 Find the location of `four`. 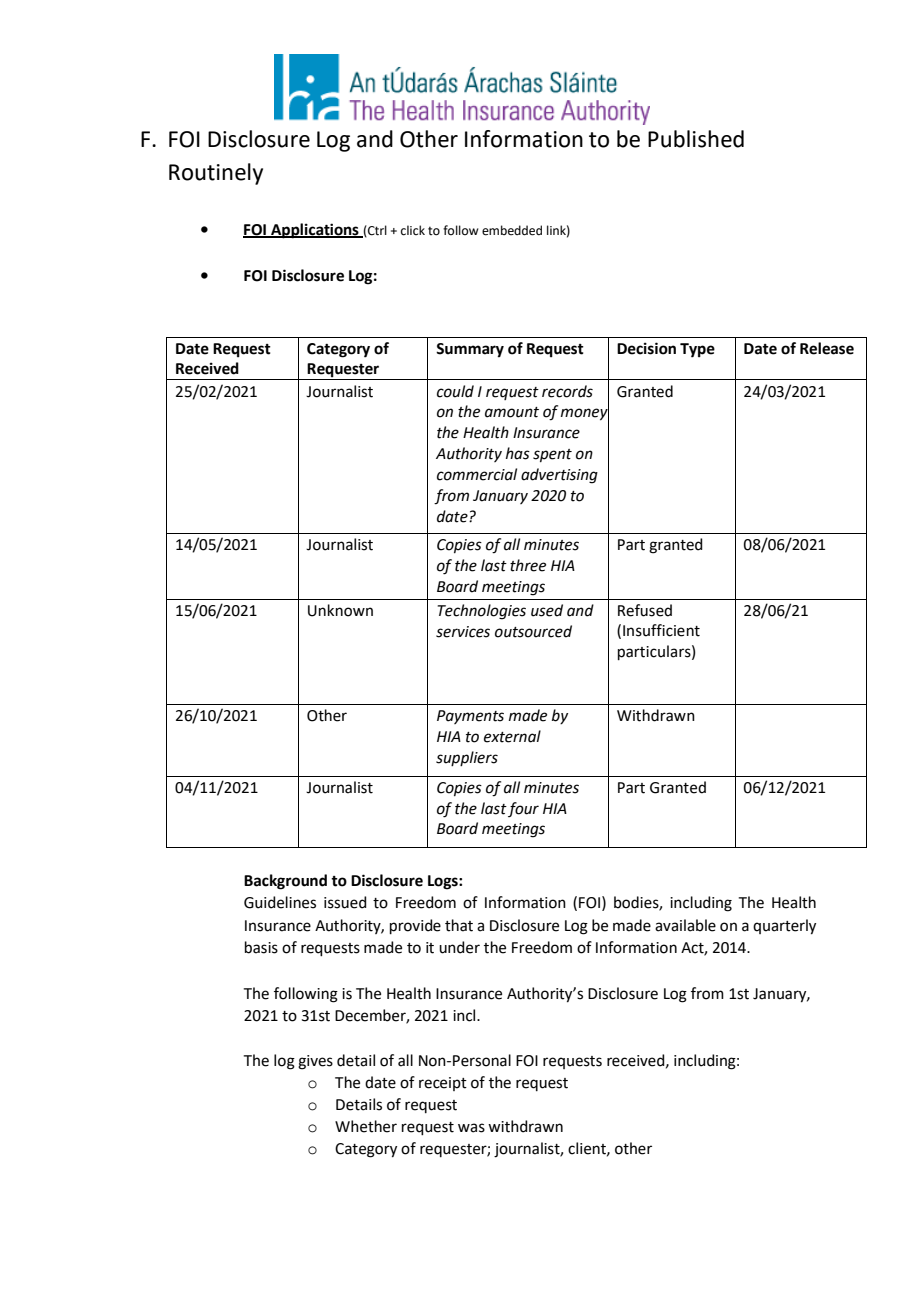

four is located at coordinates (523, 809).
